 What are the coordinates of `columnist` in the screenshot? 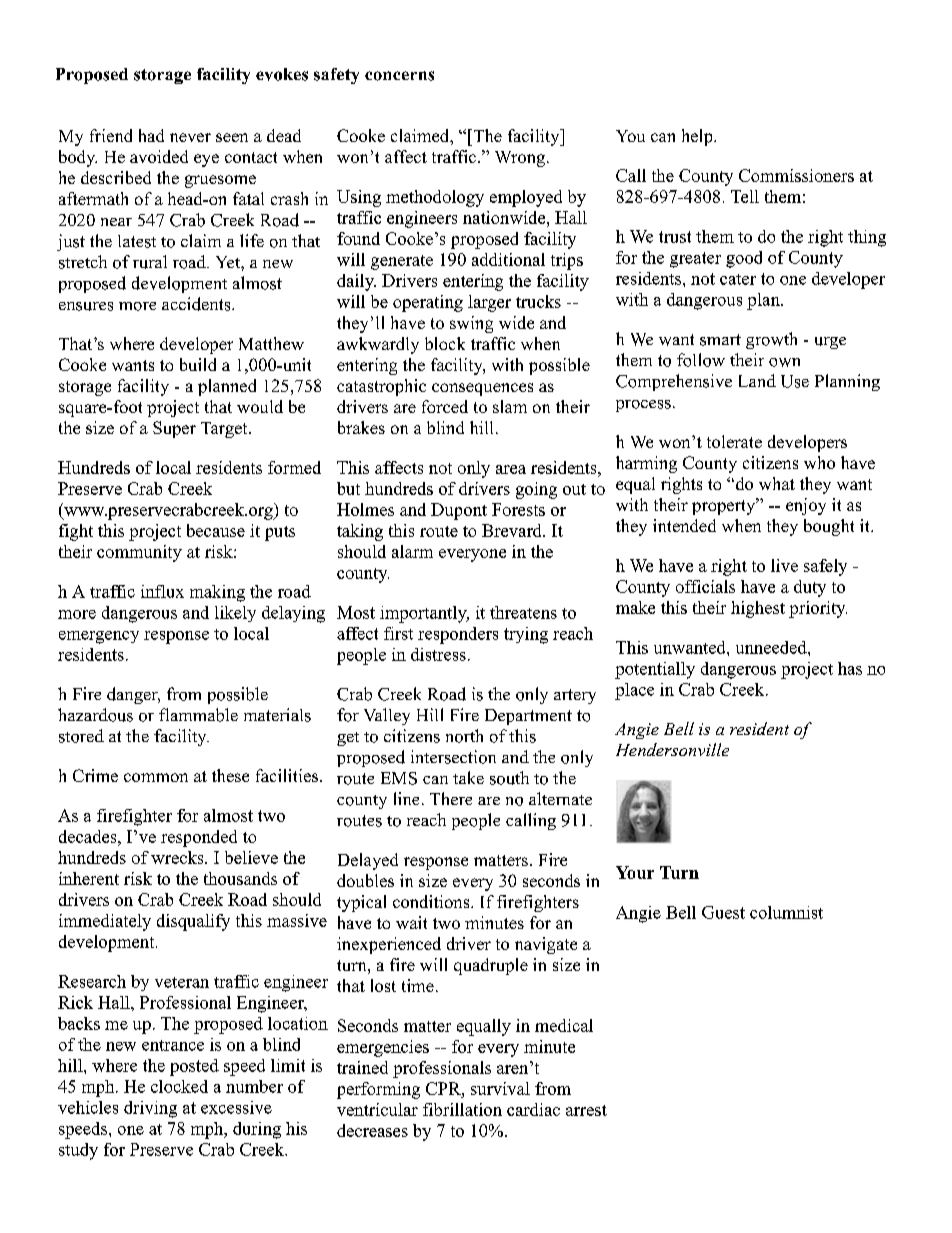 It's located at (786, 912).
